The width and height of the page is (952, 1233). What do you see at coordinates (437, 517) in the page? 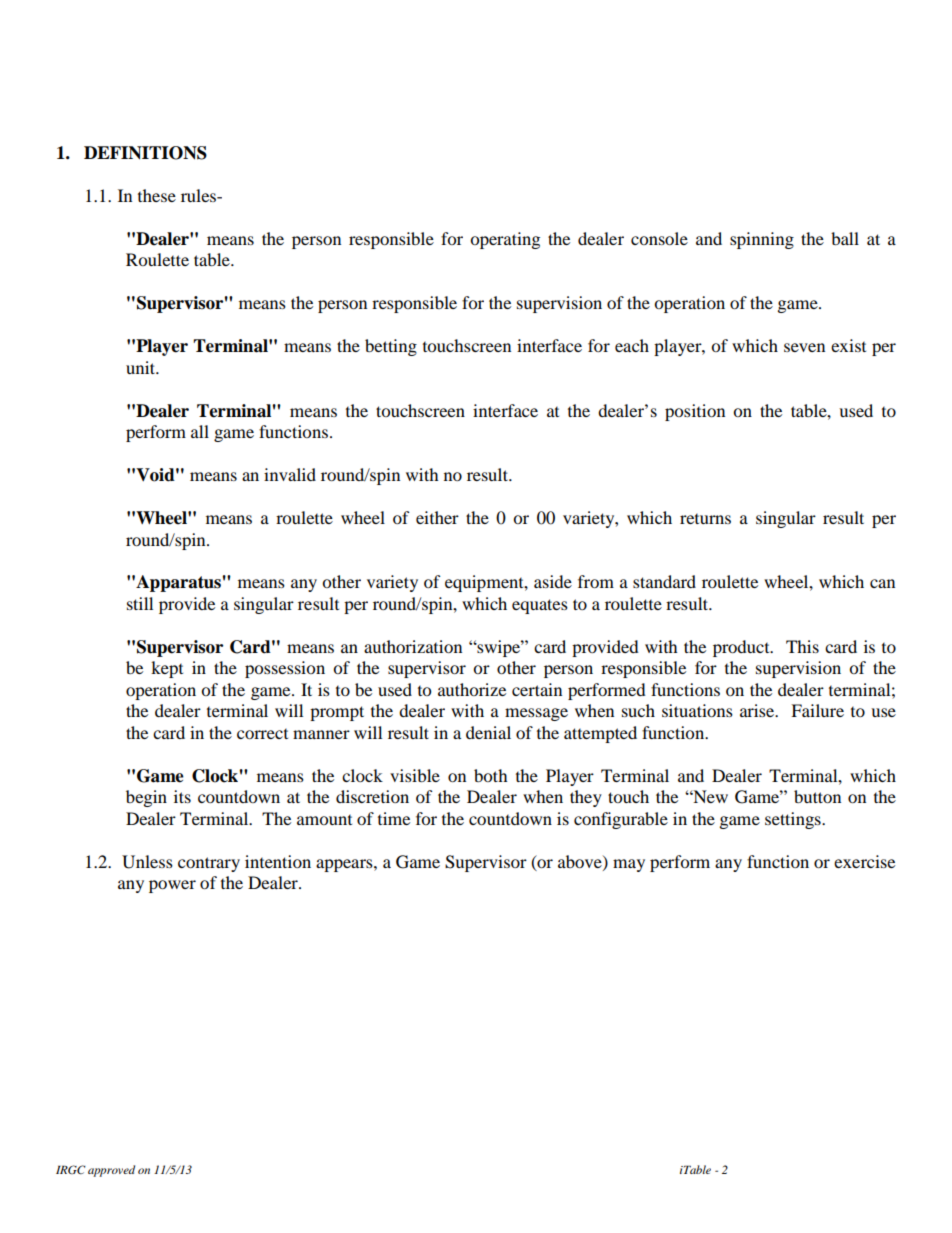
I see `either` at bounding box center [437, 517].
